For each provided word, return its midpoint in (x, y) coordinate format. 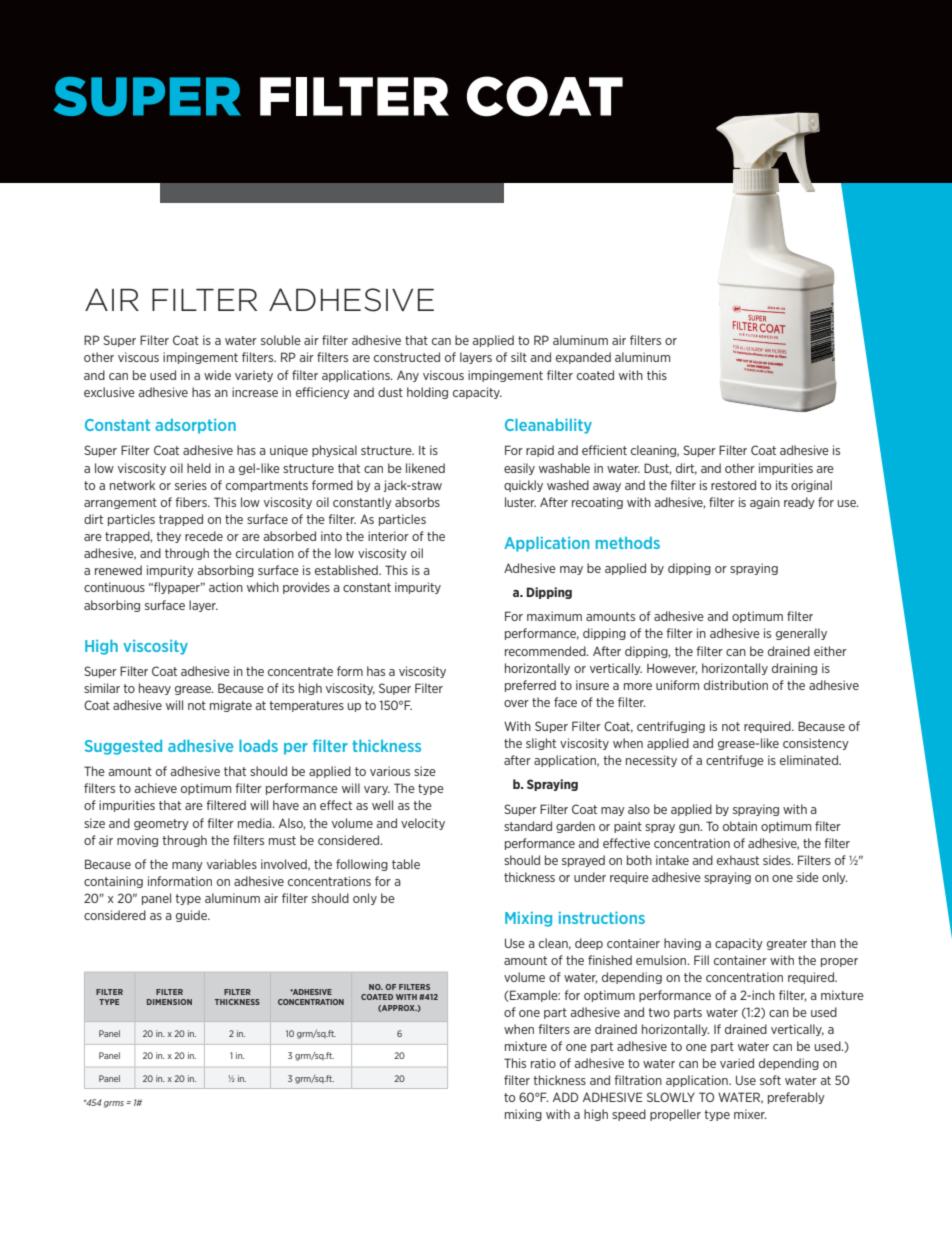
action (226, 587)
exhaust (738, 860)
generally (801, 634)
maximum (554, 616)
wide (217, 375)
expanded (583, 358)
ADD (565, 1097)
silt (519, 357)
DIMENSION (169, 1002)
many (187, 866)
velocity (423, 824)
